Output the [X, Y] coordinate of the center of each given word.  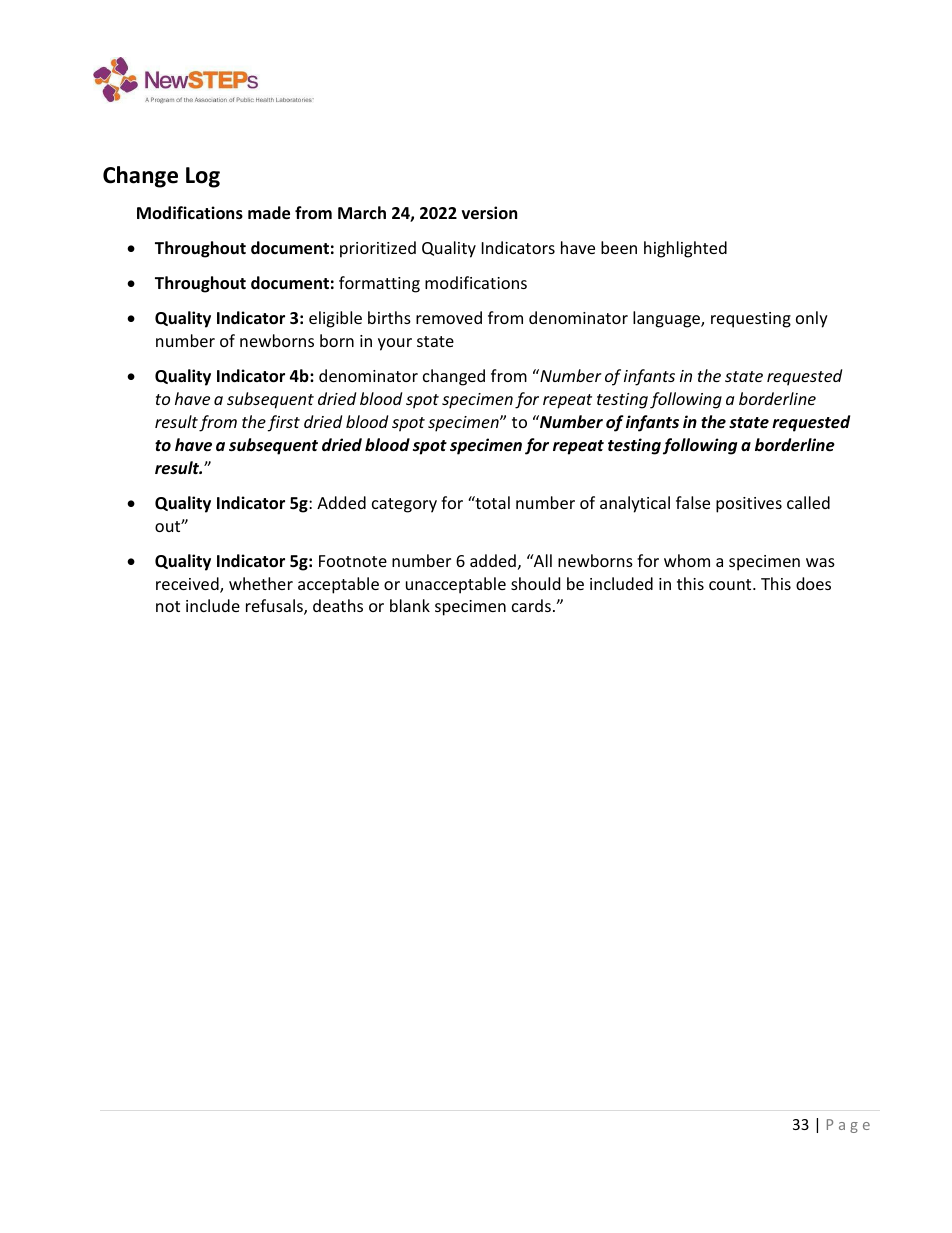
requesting [751, 320]
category [404, 505]
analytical [635, 504]
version [489, 213]
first [284, 423]
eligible [335, 319]
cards [531, 605]
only [812, 319]
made [269, 213]
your [395, 344]
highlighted [685, 249]
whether [261, 583]
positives [749, 505]
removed [449, 317]
